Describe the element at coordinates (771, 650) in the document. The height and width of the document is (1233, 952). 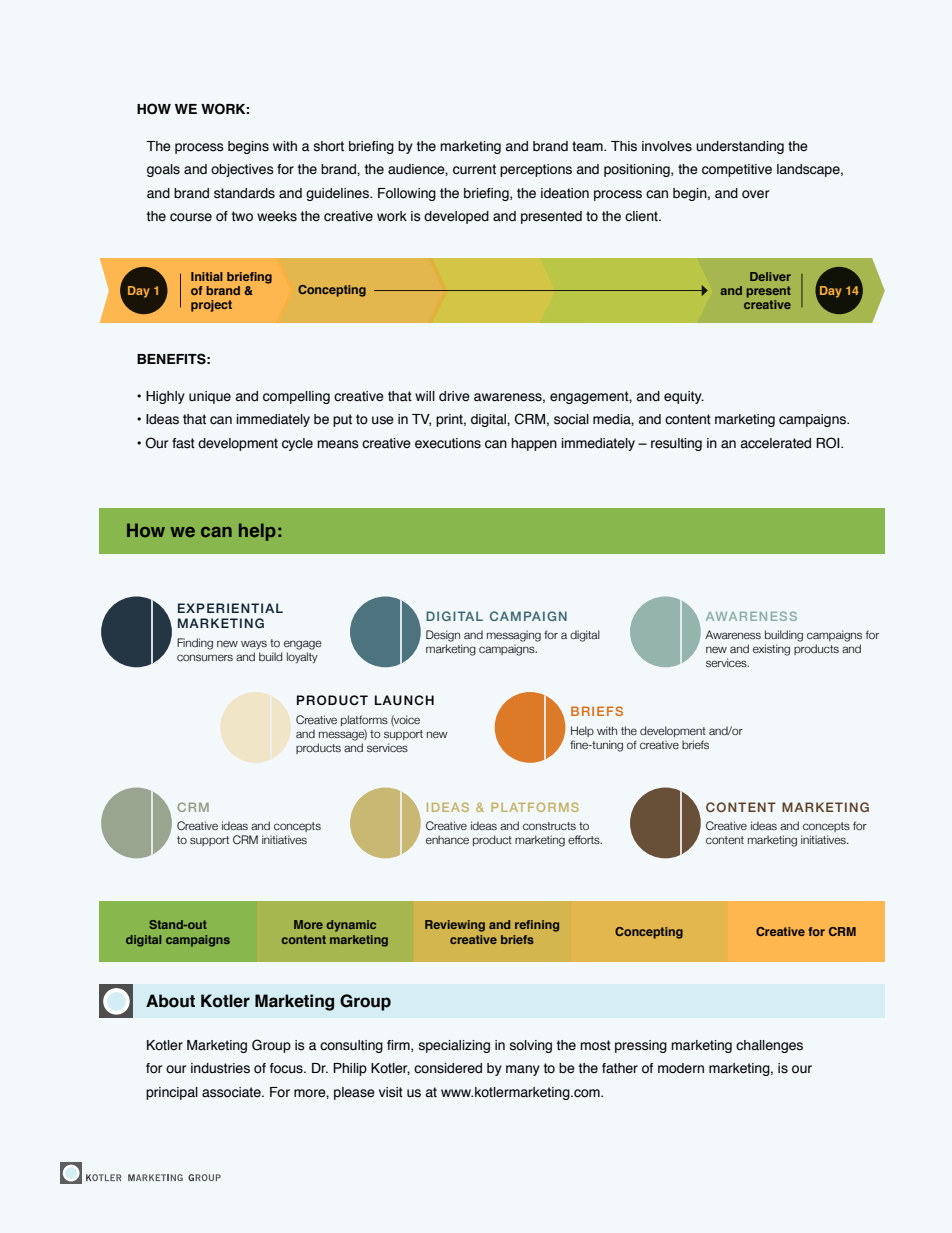
I see `existing` at that location.
